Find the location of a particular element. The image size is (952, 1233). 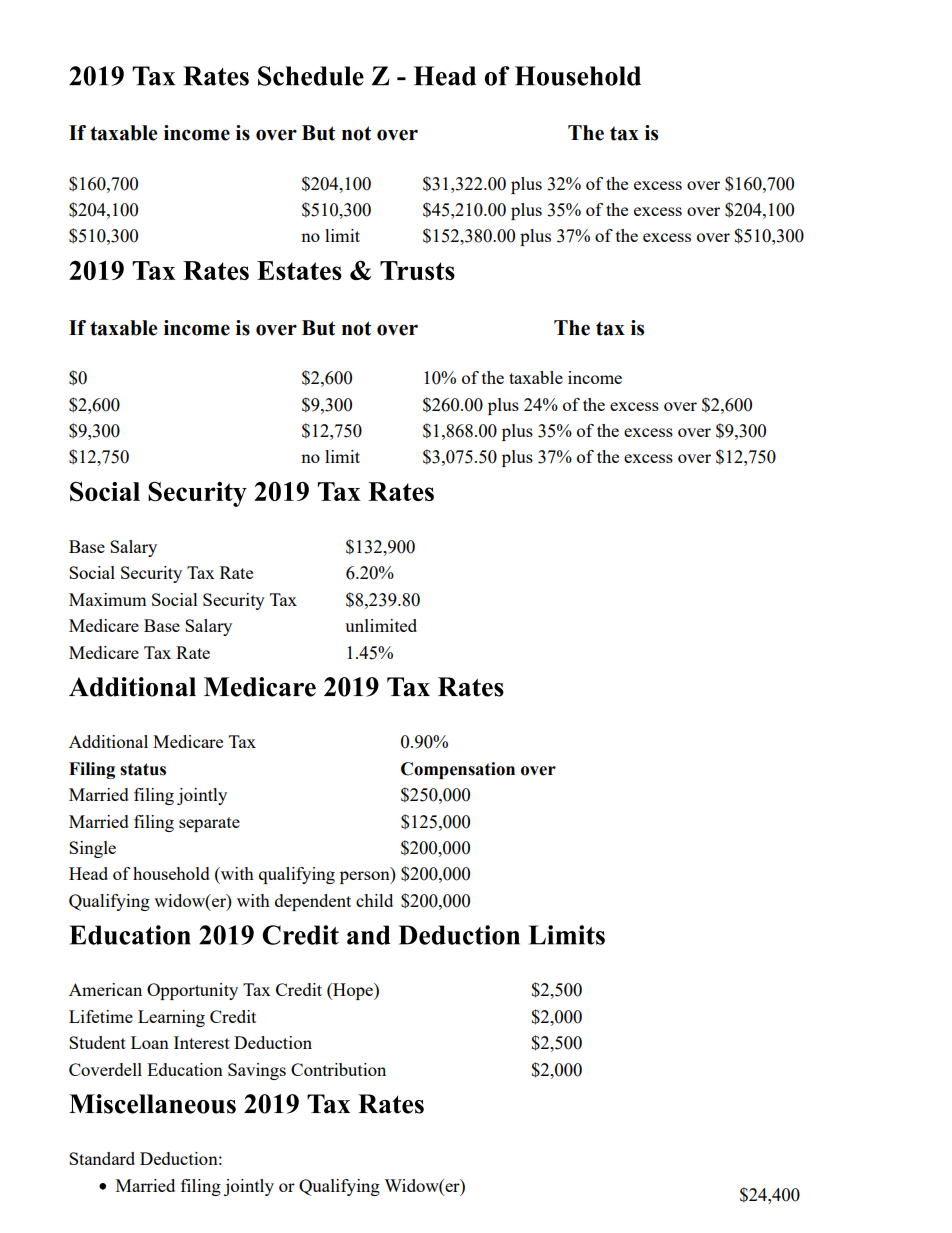

dependent is located at coordinates (313, 902).
